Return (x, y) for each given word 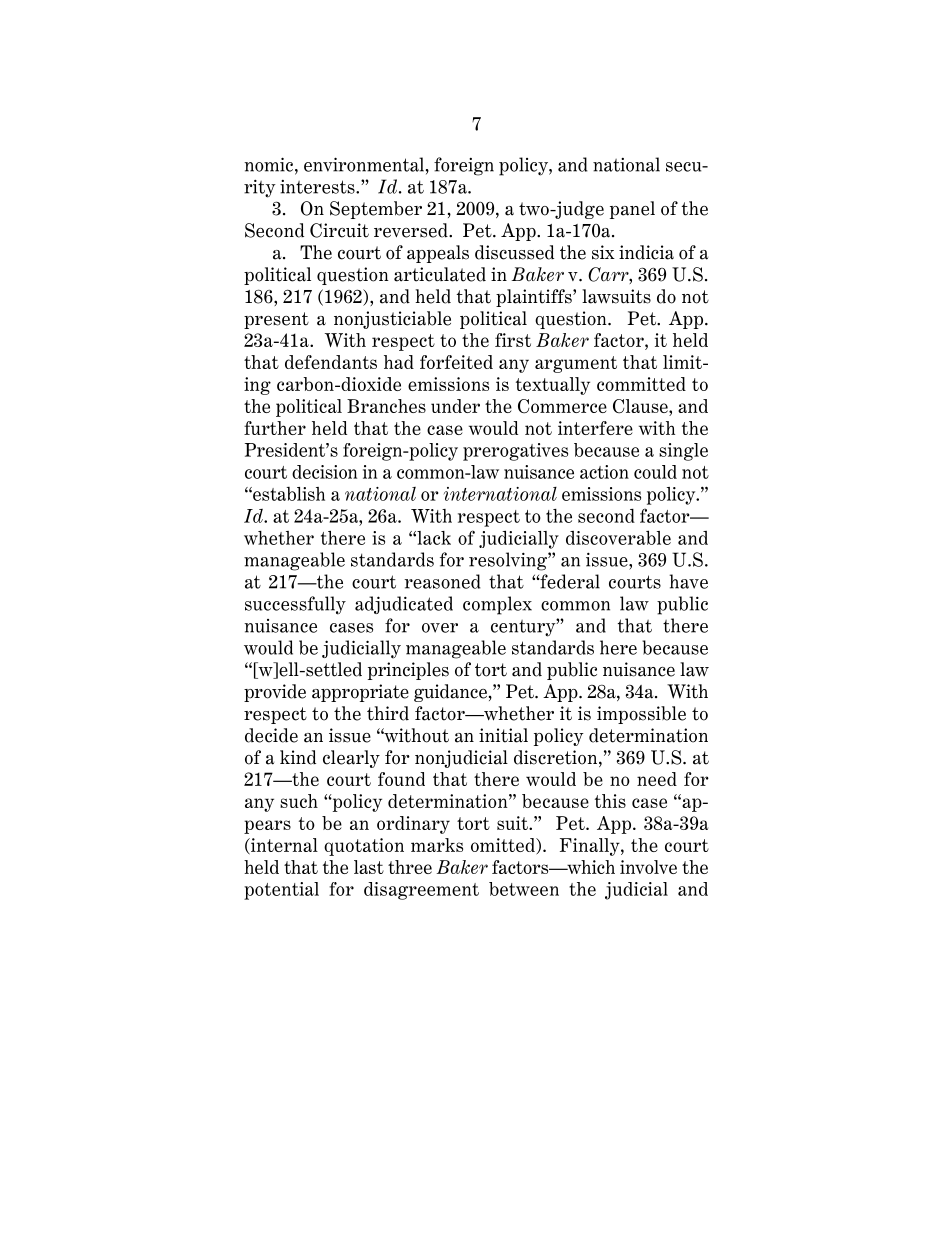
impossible (641, 715)
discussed (514, 252)
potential (281, 891)
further (275, 428)
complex (497, 605)
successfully (295, 605)
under (455, 406)
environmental (364, 164)
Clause (641, 407)
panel (632, 210)
